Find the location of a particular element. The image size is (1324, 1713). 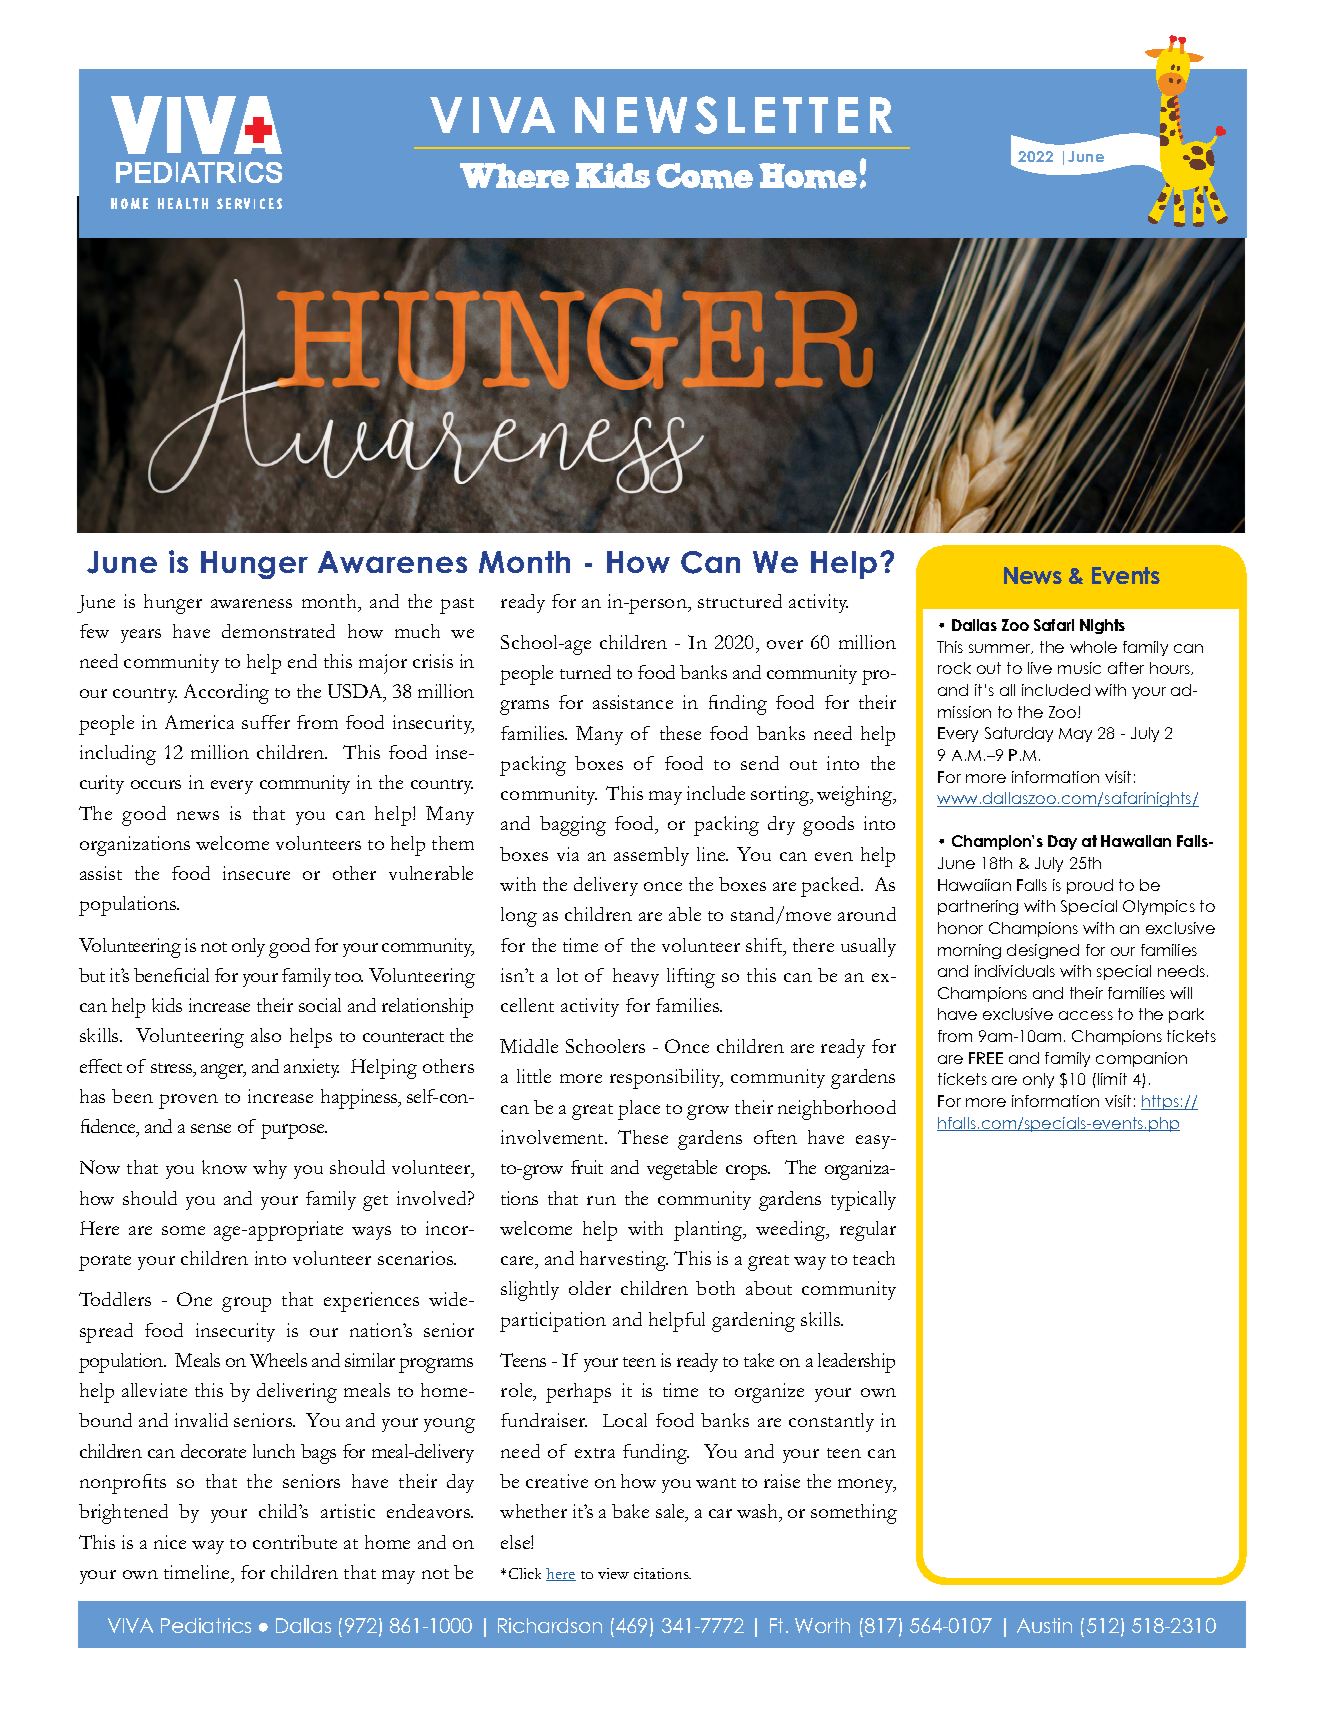

demonstrated is located at coordinates (278, 631).
